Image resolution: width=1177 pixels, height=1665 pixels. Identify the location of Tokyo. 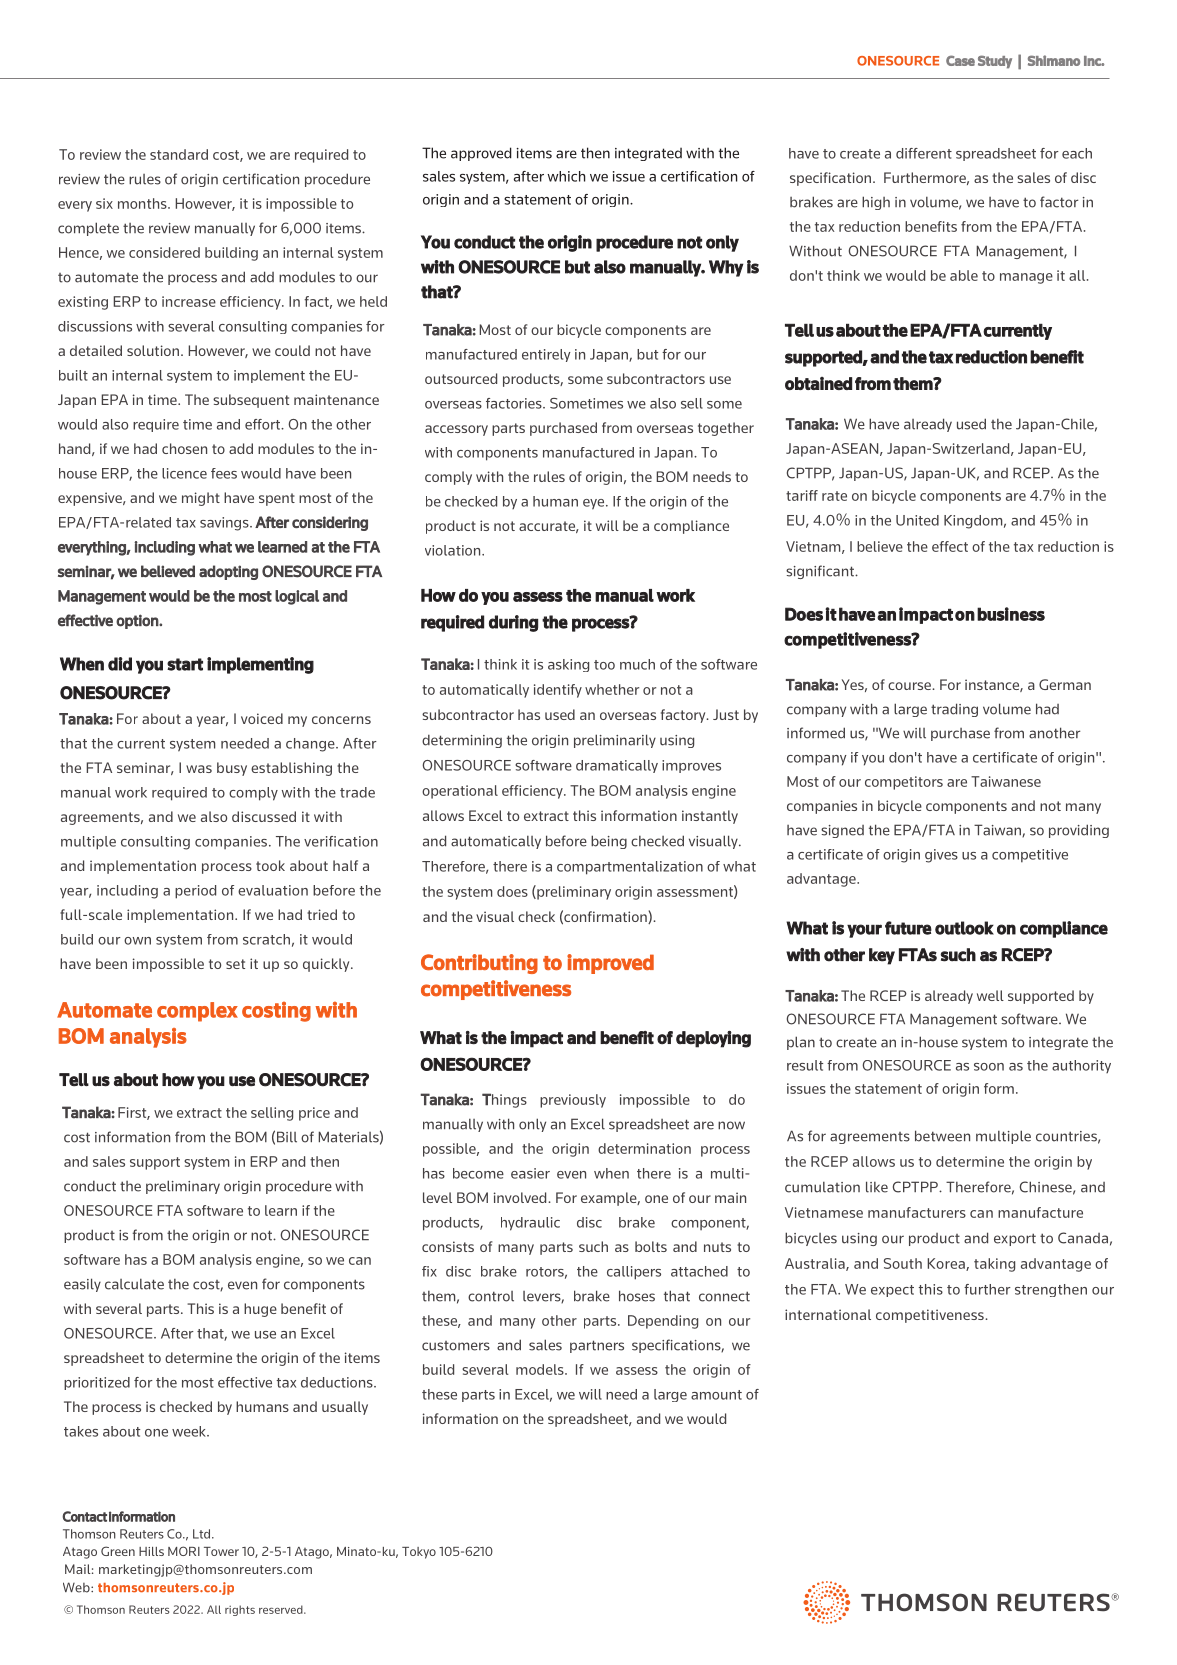
(419, 1553).
